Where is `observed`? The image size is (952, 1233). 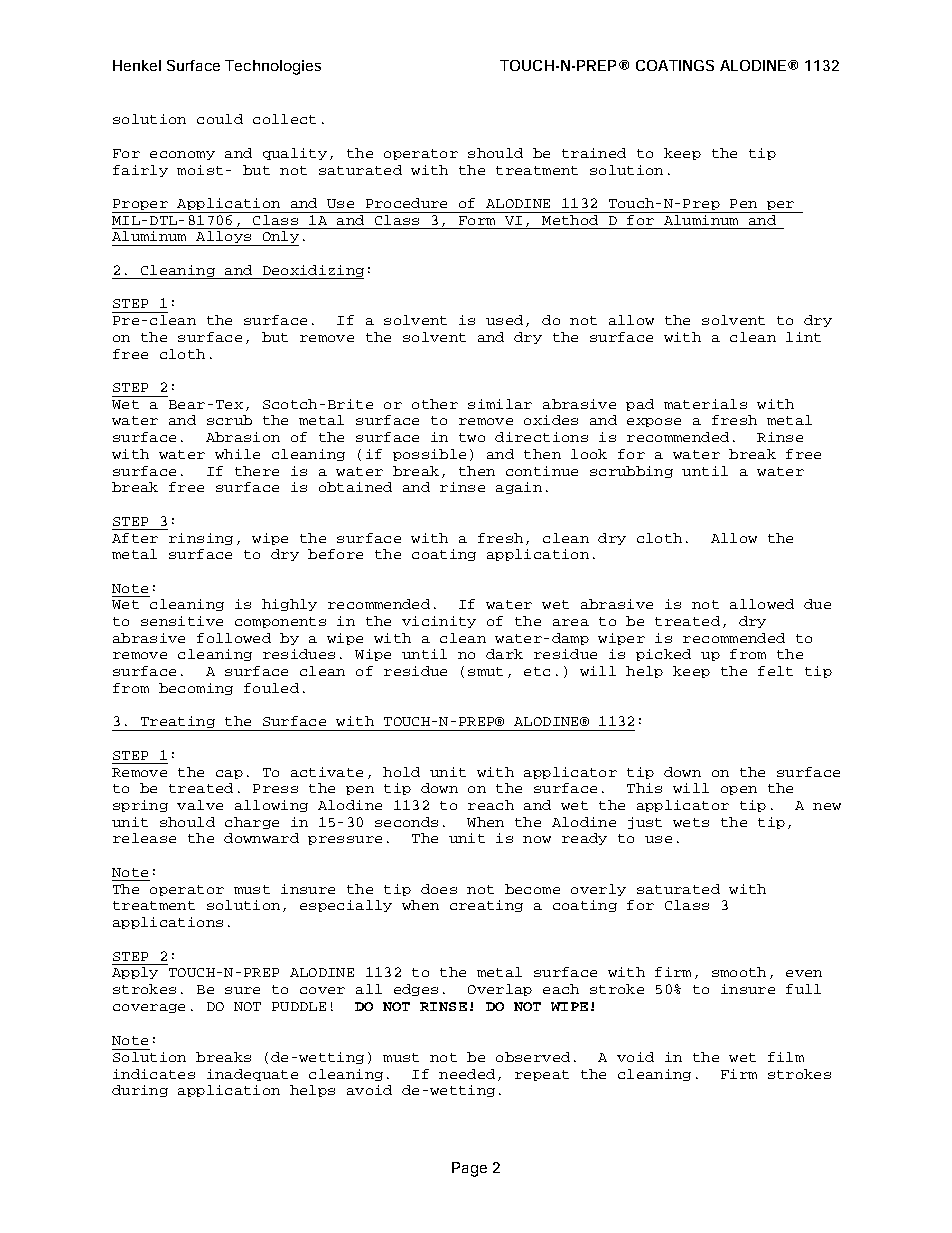 observed is located at coordinates (533, 1057).
